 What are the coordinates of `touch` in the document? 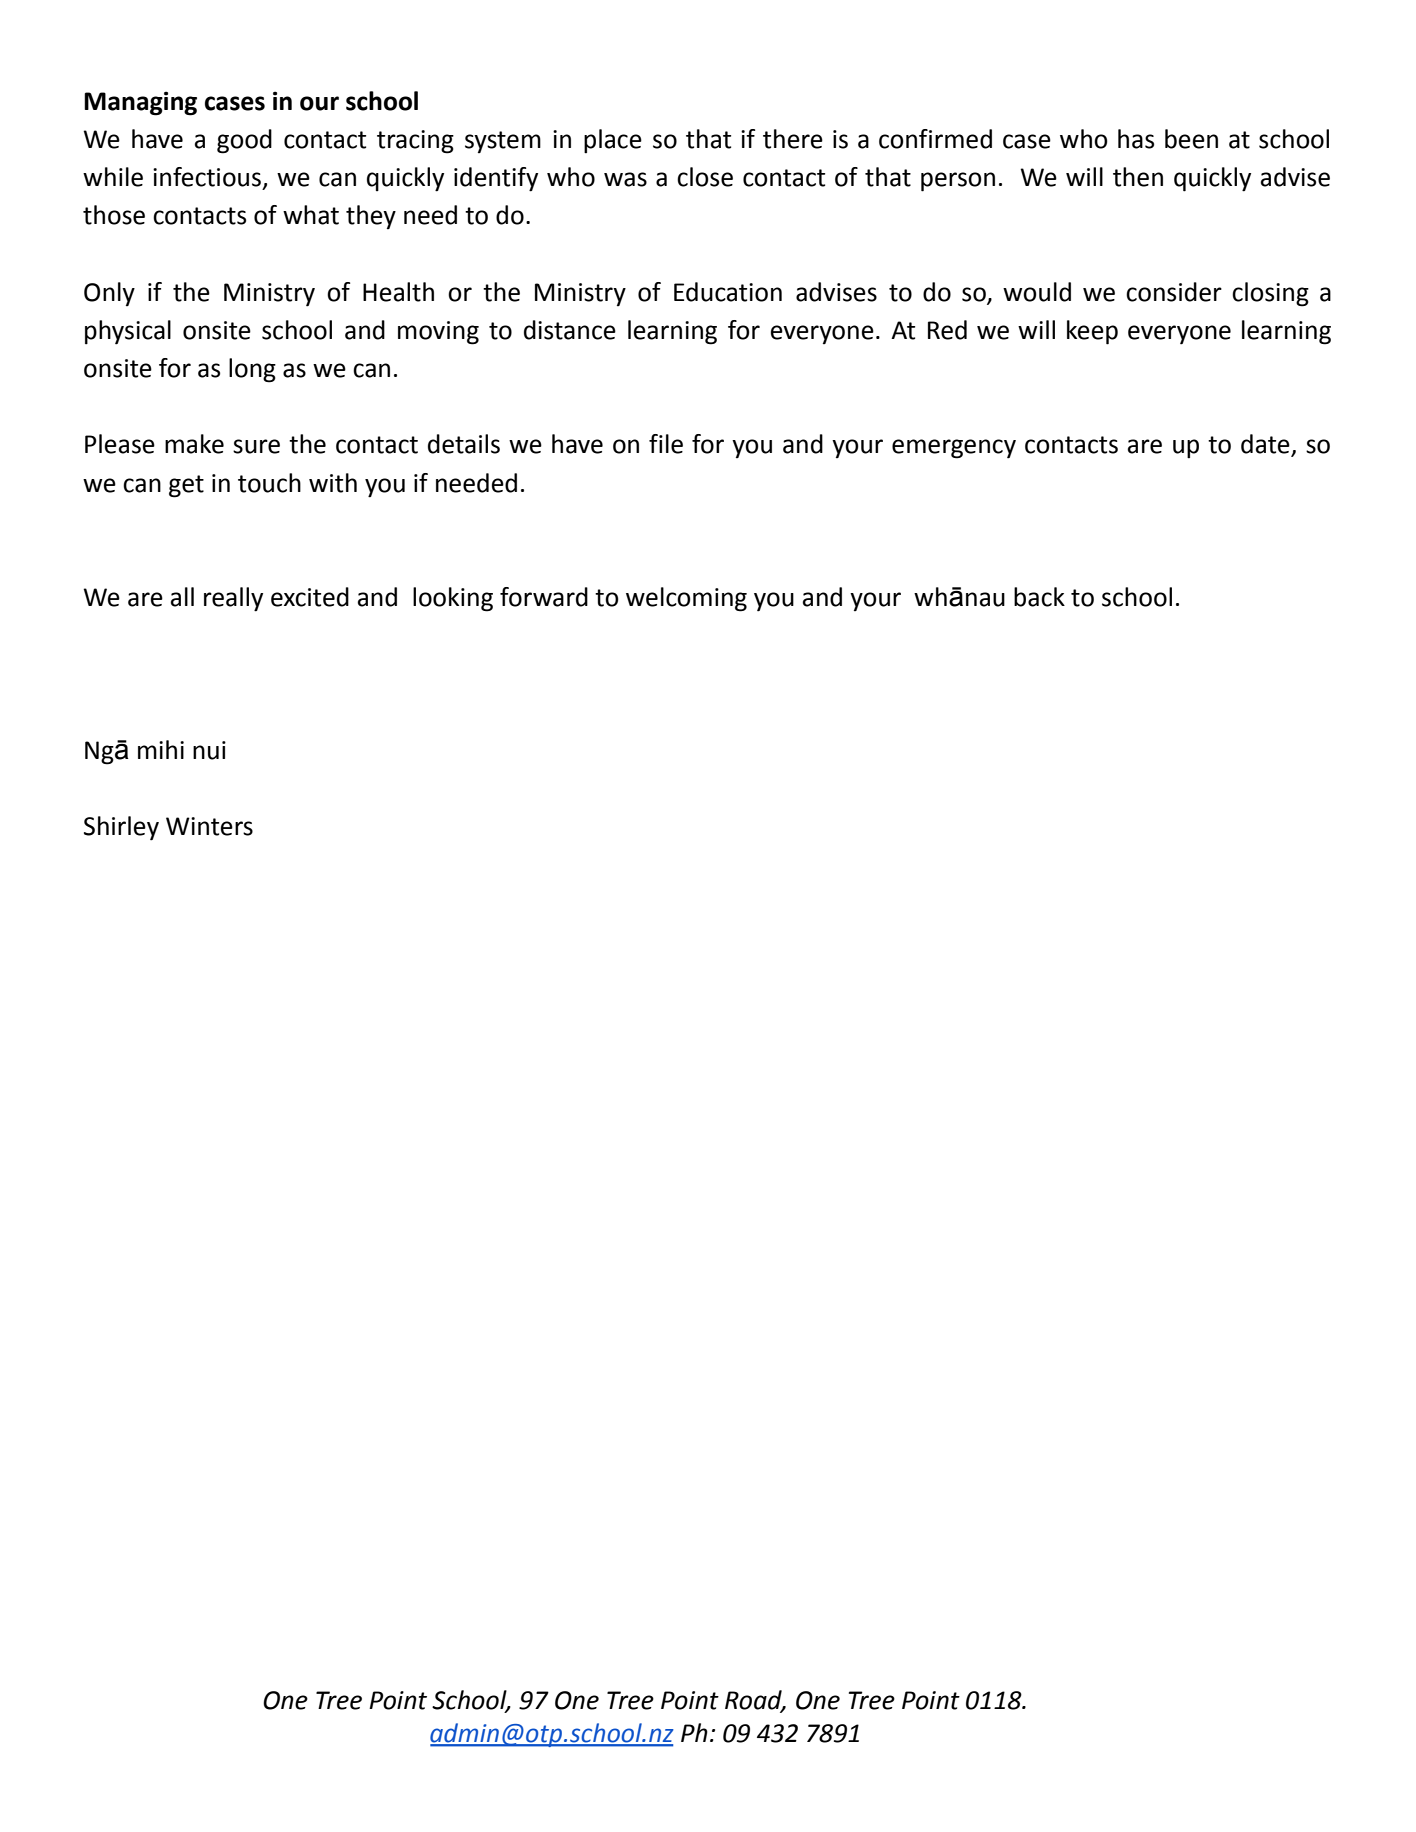 It's located at (269, 483).
